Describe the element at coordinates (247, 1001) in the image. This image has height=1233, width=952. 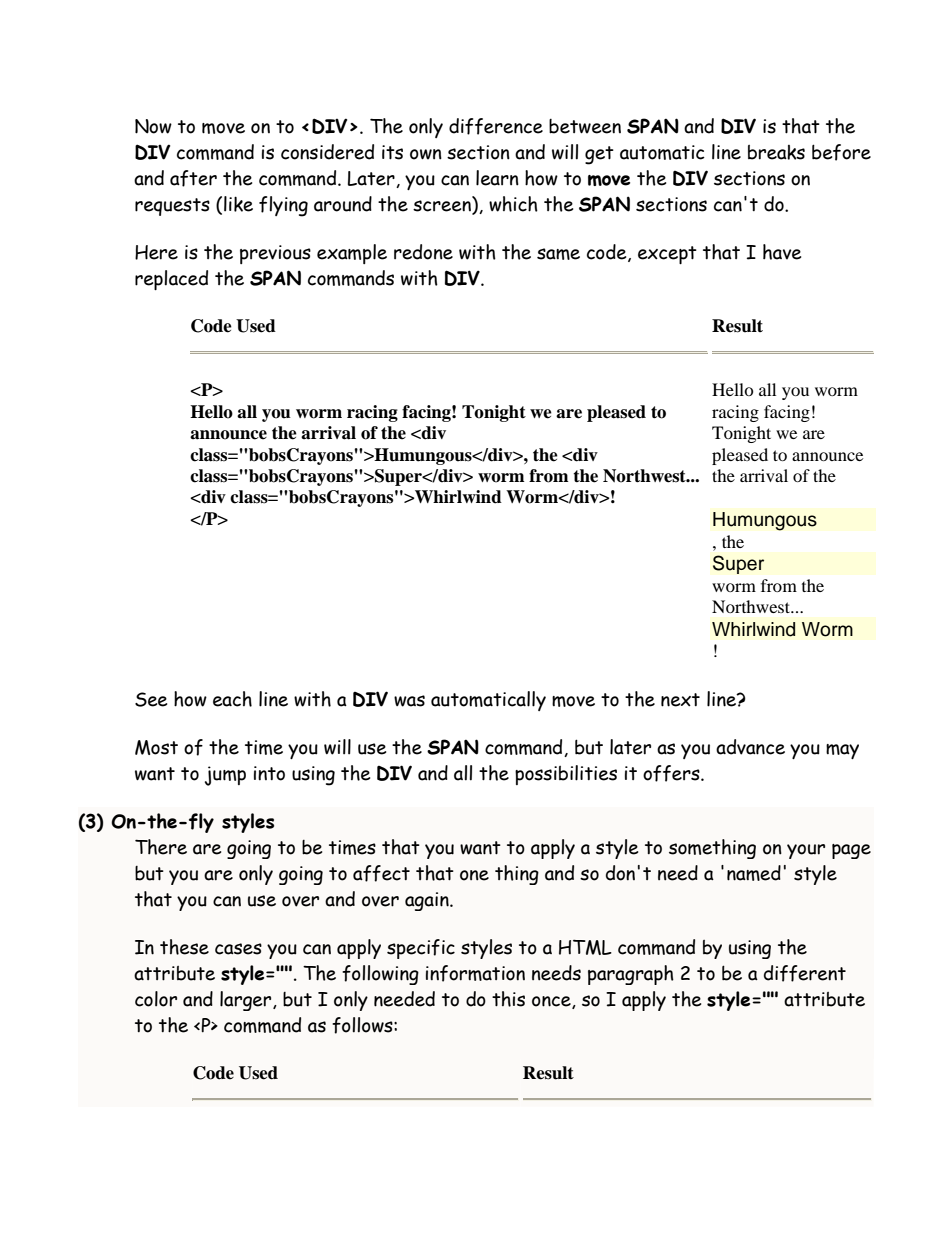
I see `larger` at that location.
